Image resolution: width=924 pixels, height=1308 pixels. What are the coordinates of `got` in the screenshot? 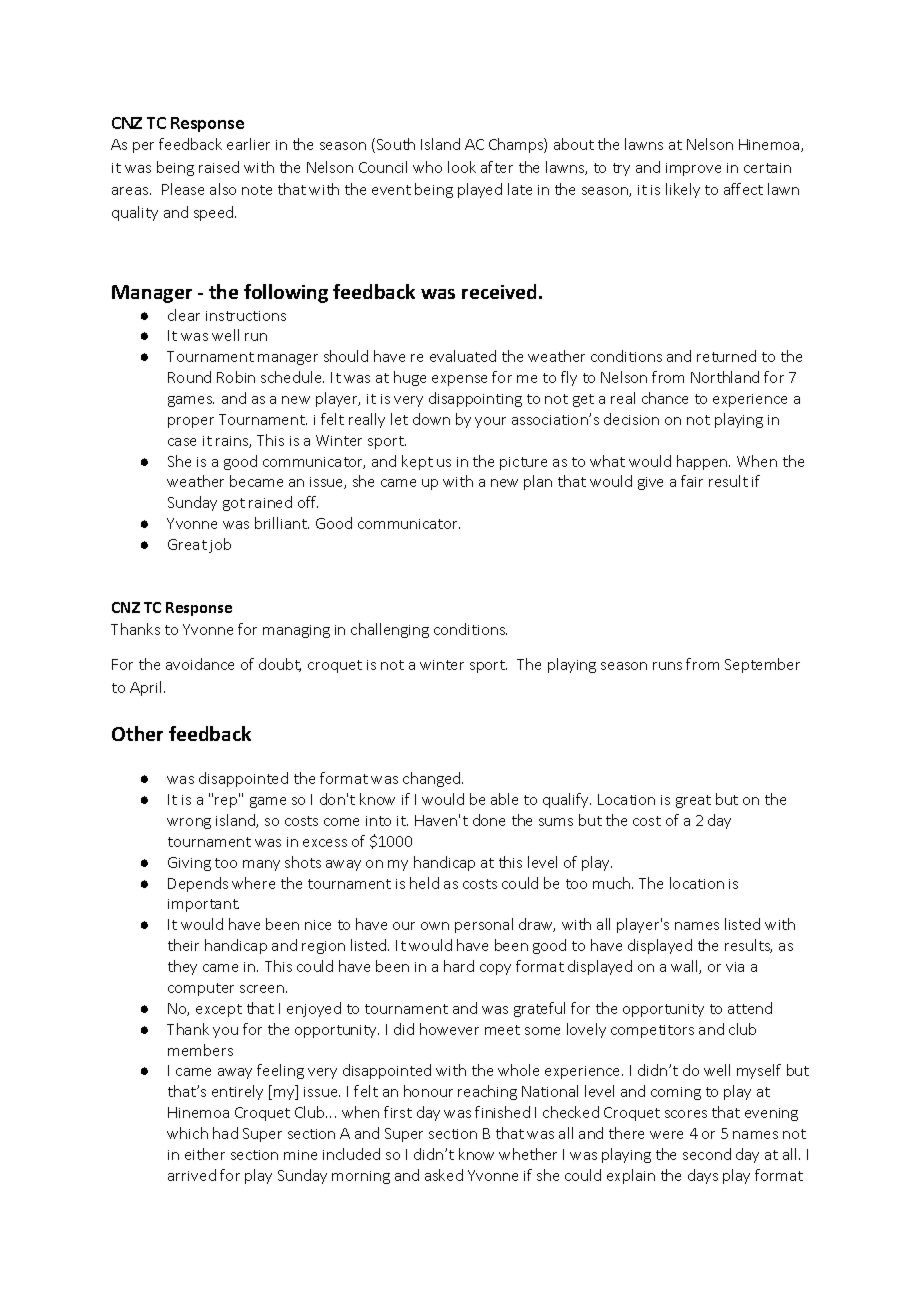 It's located at (234, 504).
